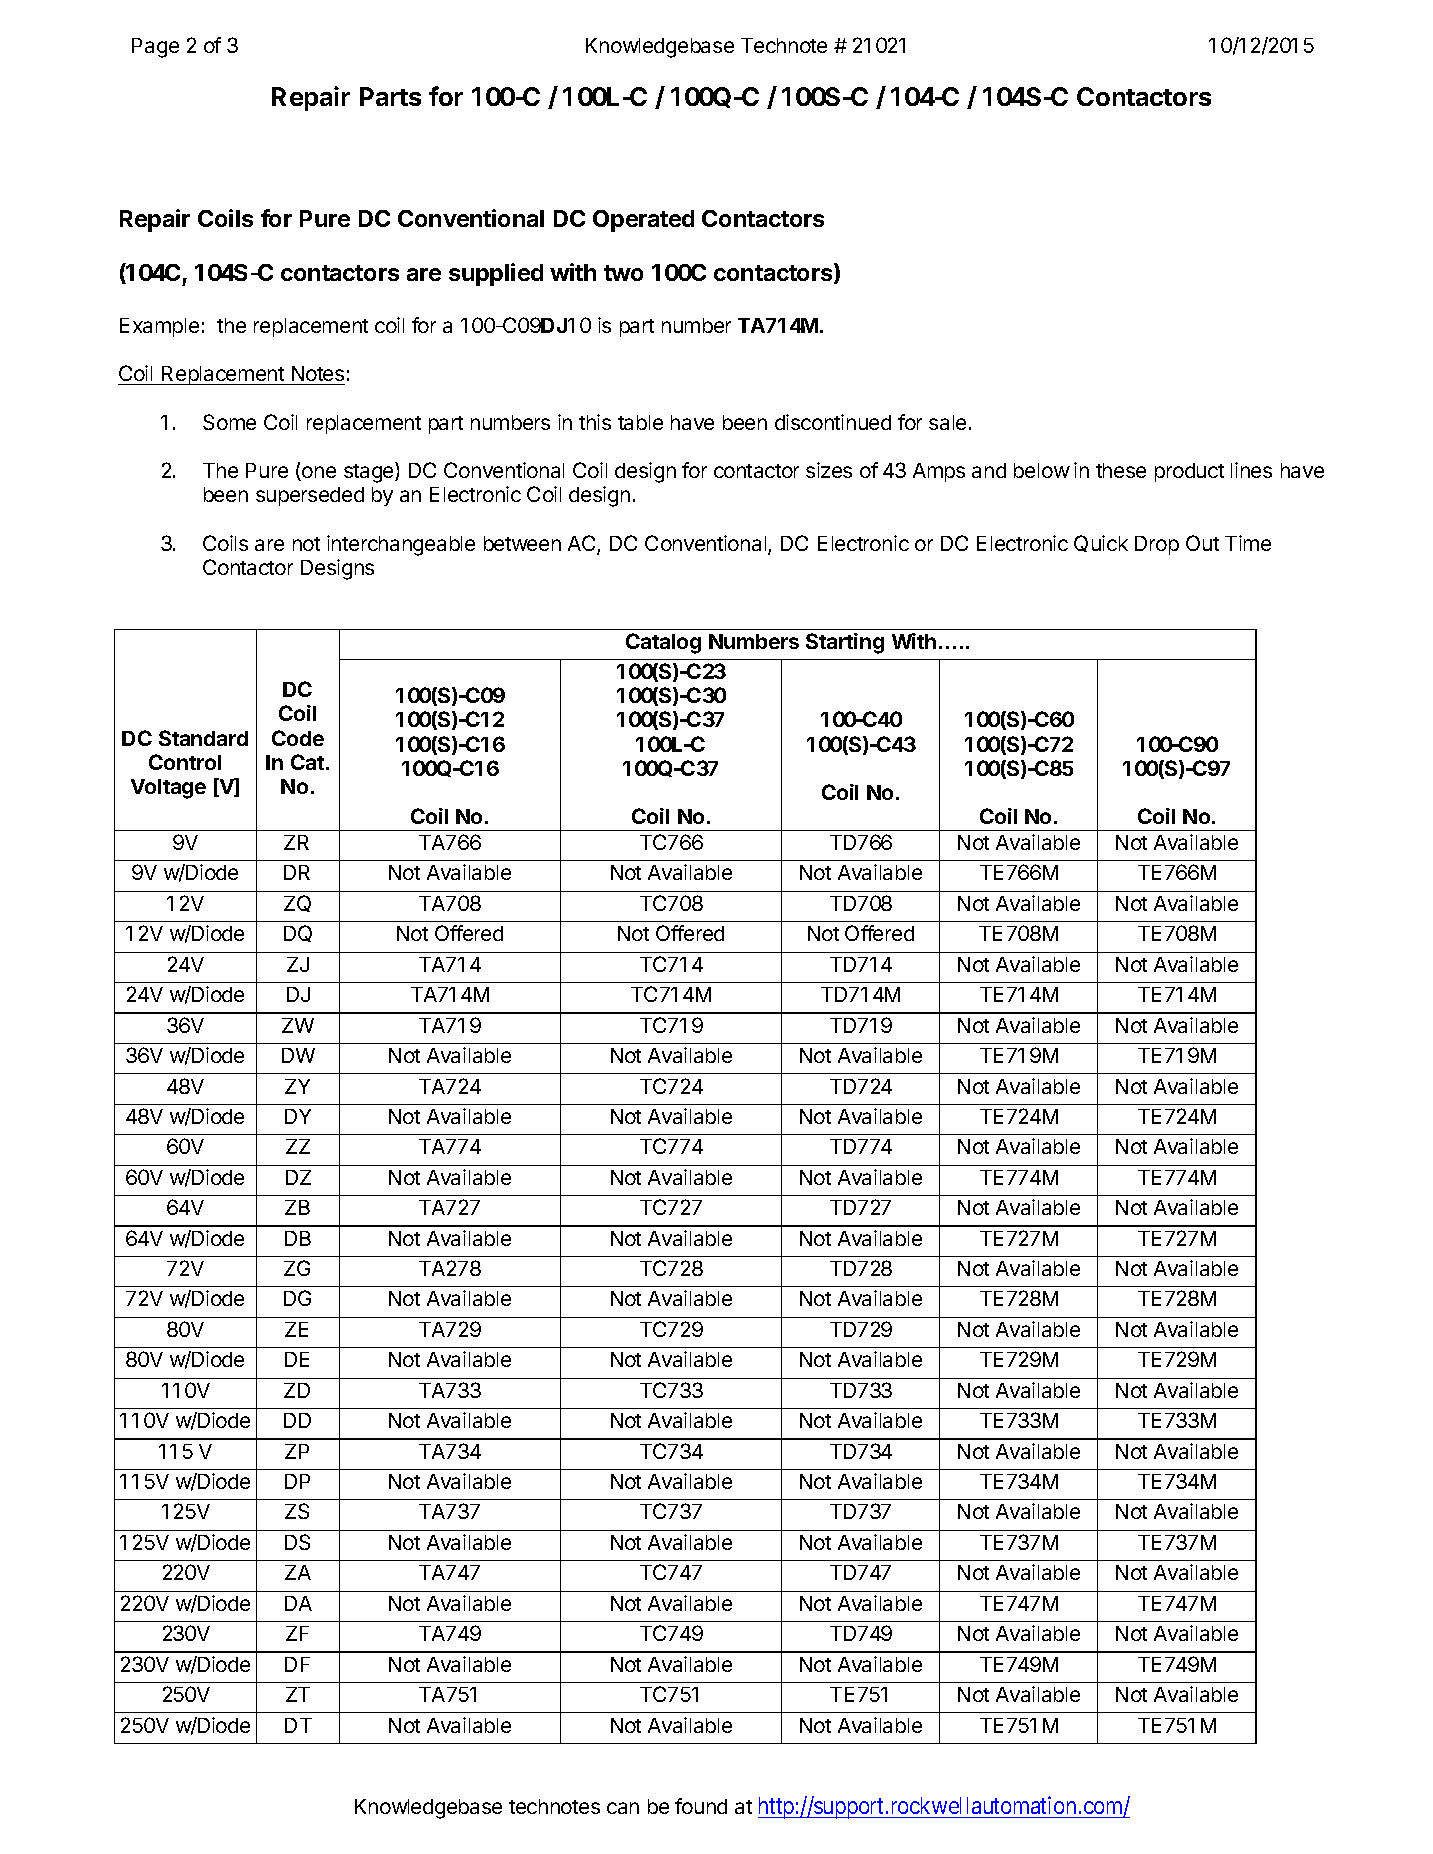 This screenshot has width=1433, height=1854. Describe the element at coordinates (701, 1806) in the screenshot. I see `found` at that location.
